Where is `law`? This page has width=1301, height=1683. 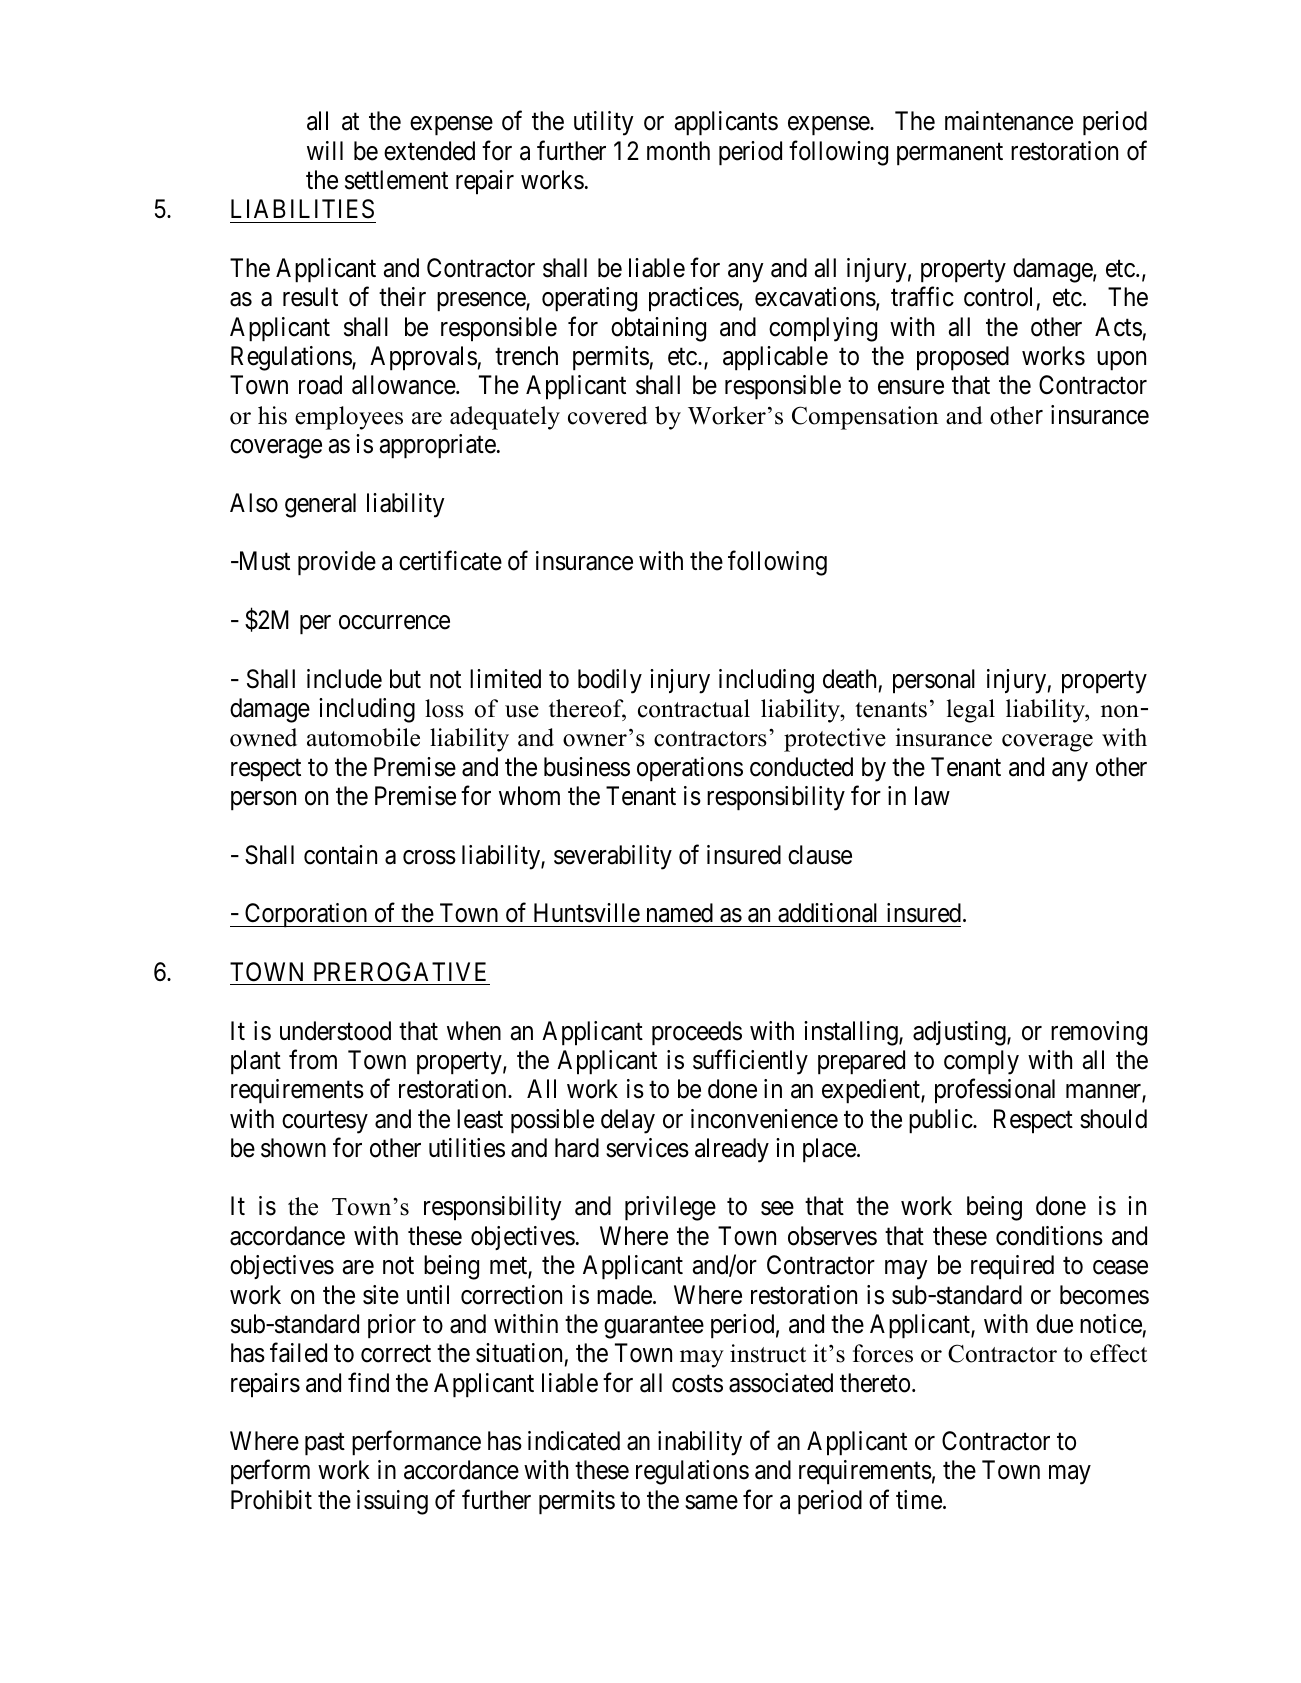 law is located at coordinates (932, 796).
